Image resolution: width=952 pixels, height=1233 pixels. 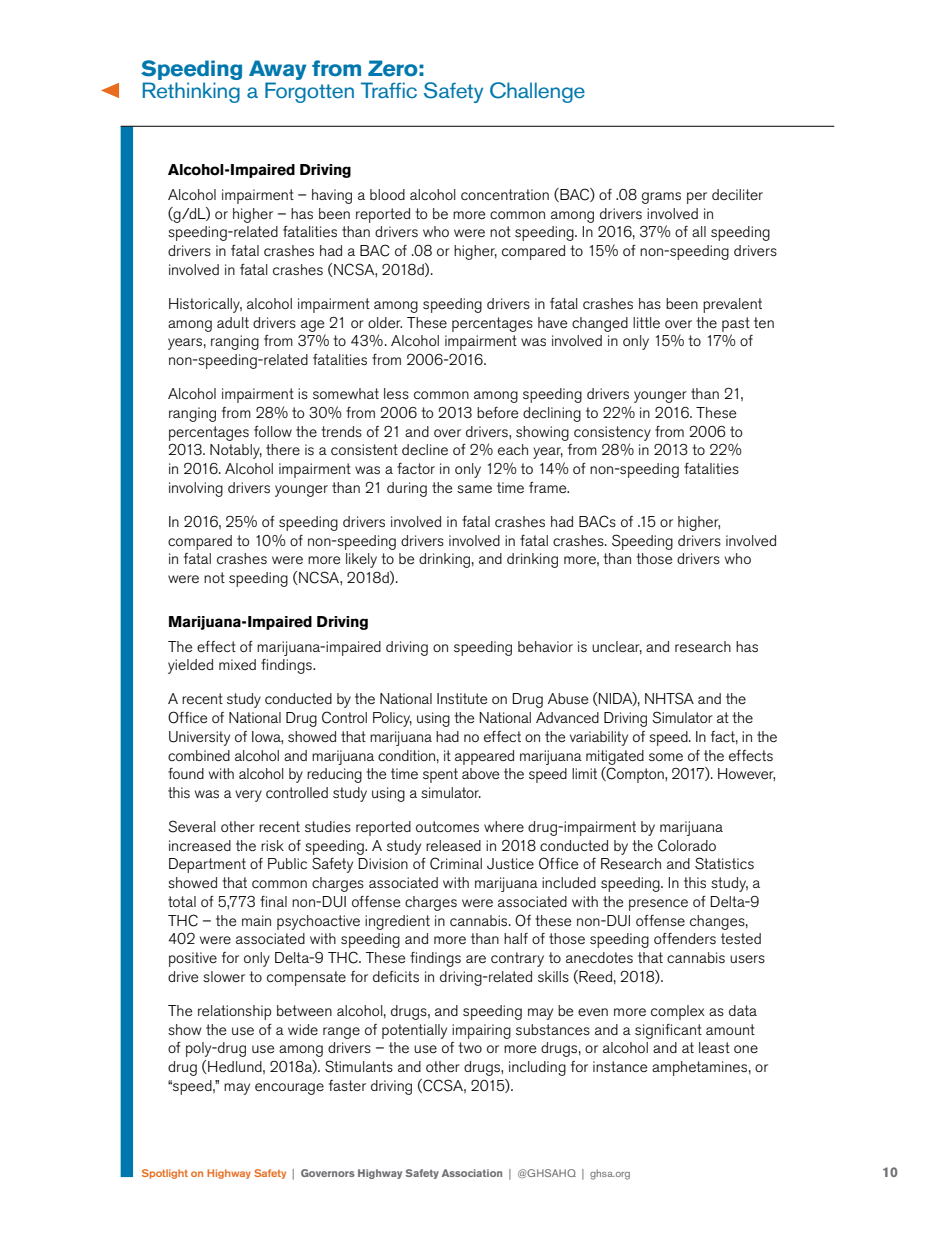 I want to click on spent, so click(x=440, y=775).
